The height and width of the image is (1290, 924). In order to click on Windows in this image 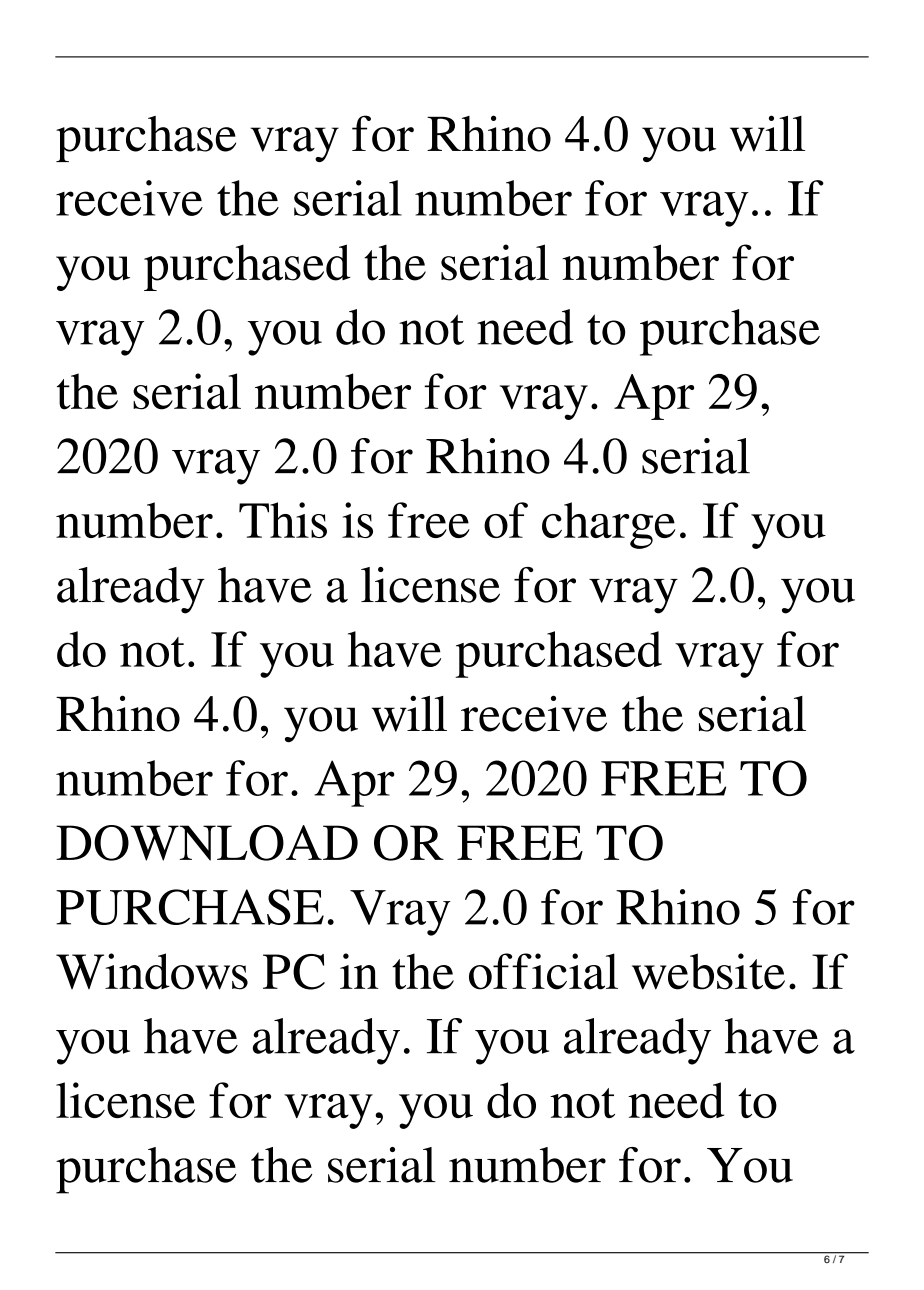, I will do `click(152, 971)`.
